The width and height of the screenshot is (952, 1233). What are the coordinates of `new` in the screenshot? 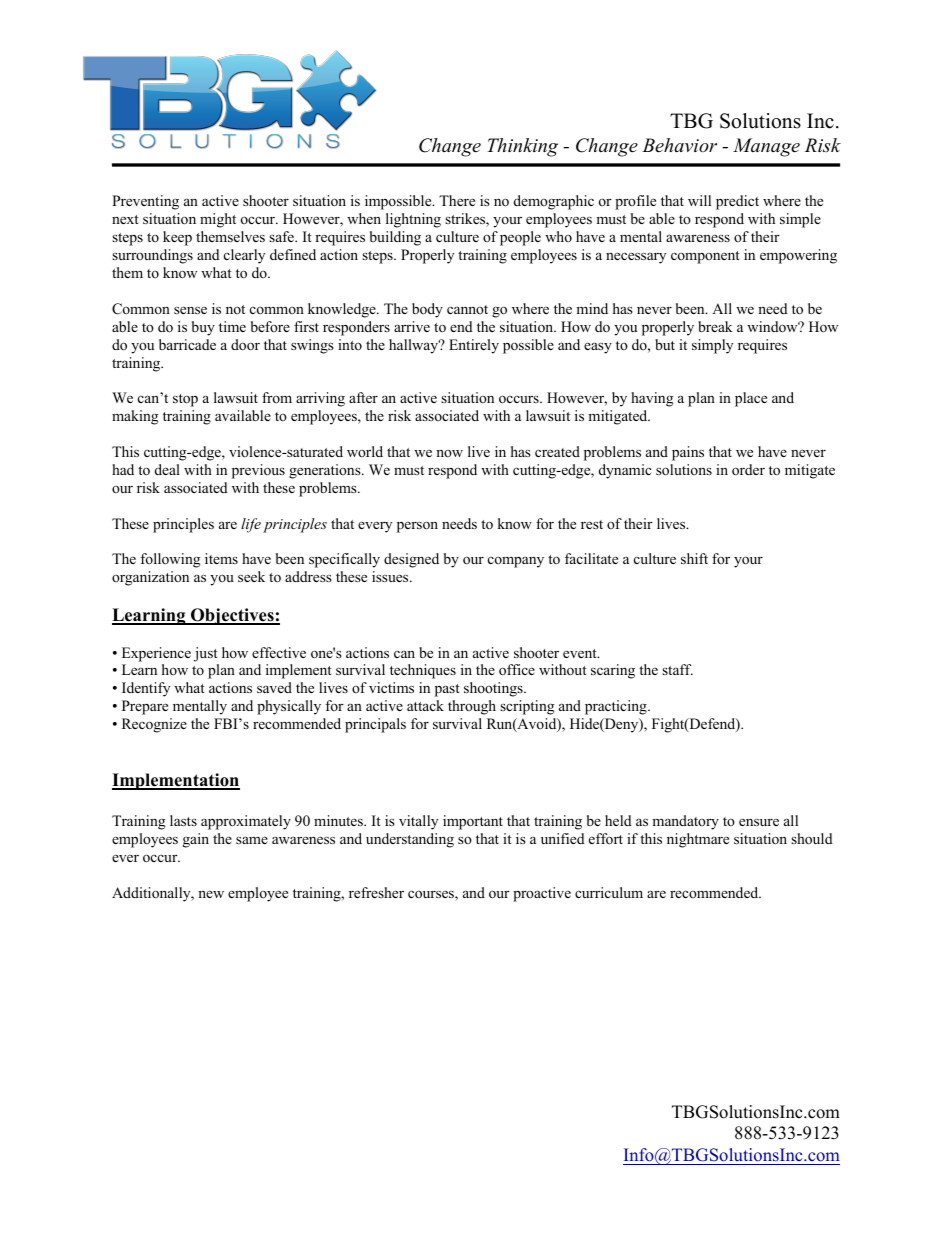 It's located at (211, 894).
